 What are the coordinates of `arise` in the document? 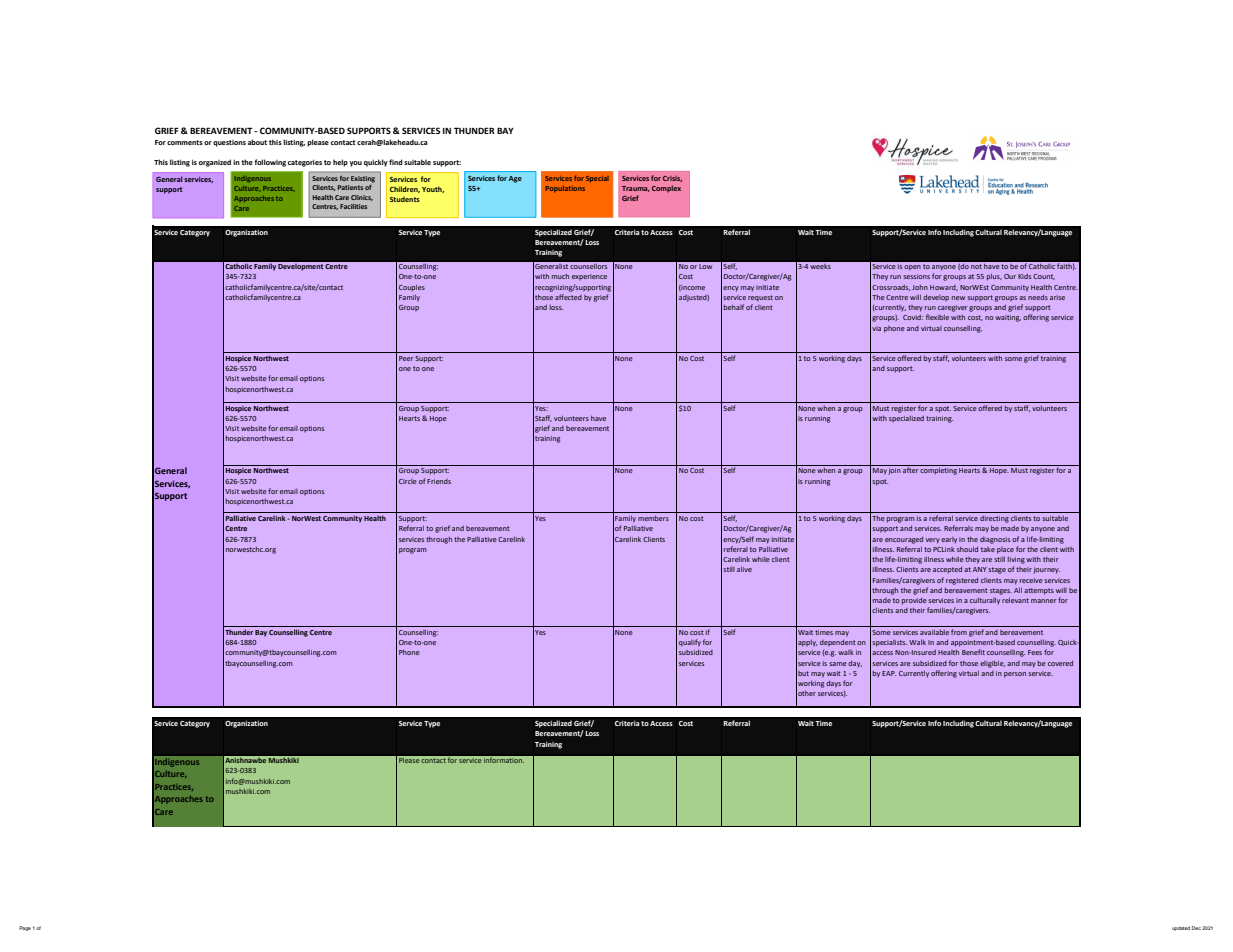 It's located at (1057, 297).
